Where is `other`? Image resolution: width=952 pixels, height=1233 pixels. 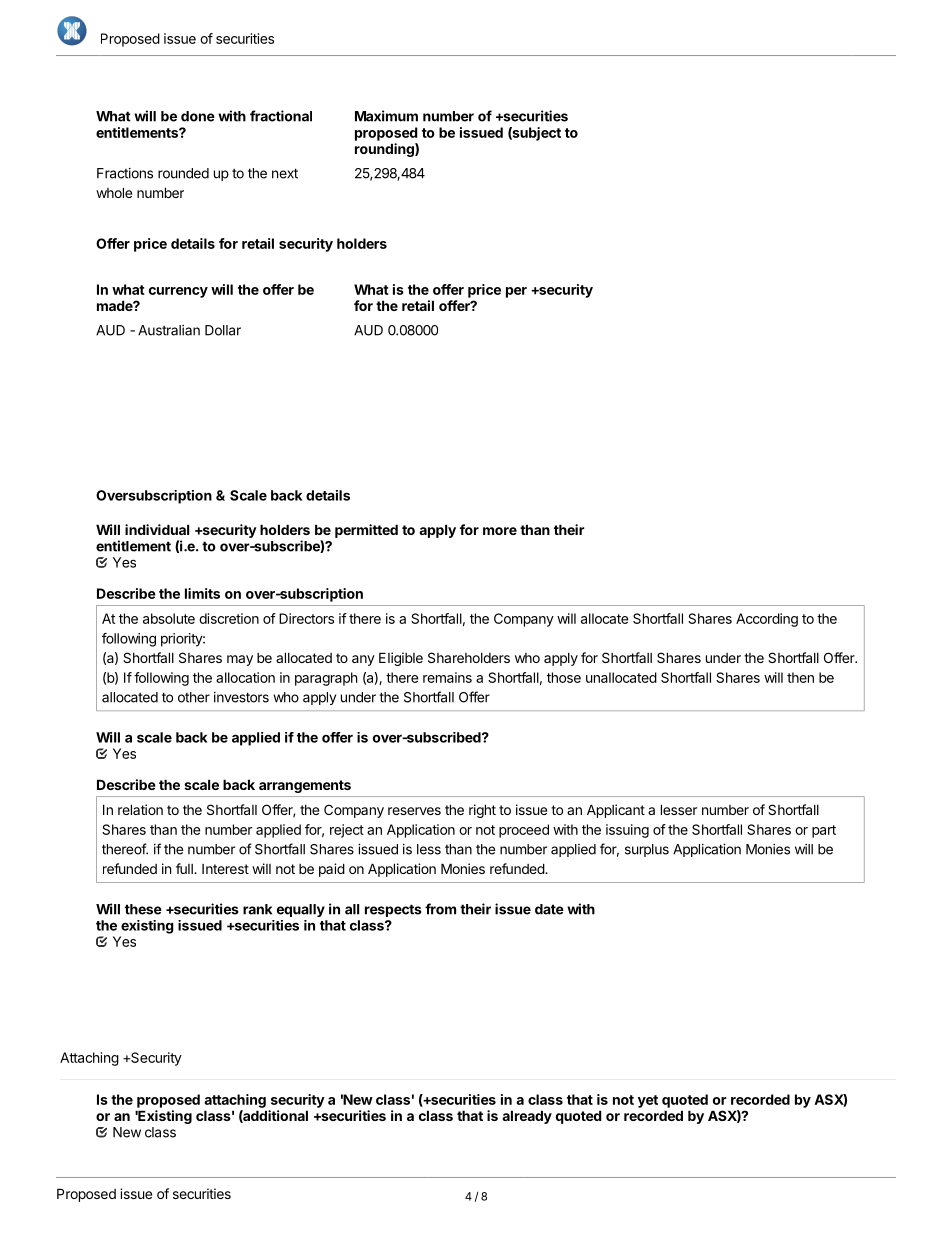
other is located at coordinates (194, 697).
